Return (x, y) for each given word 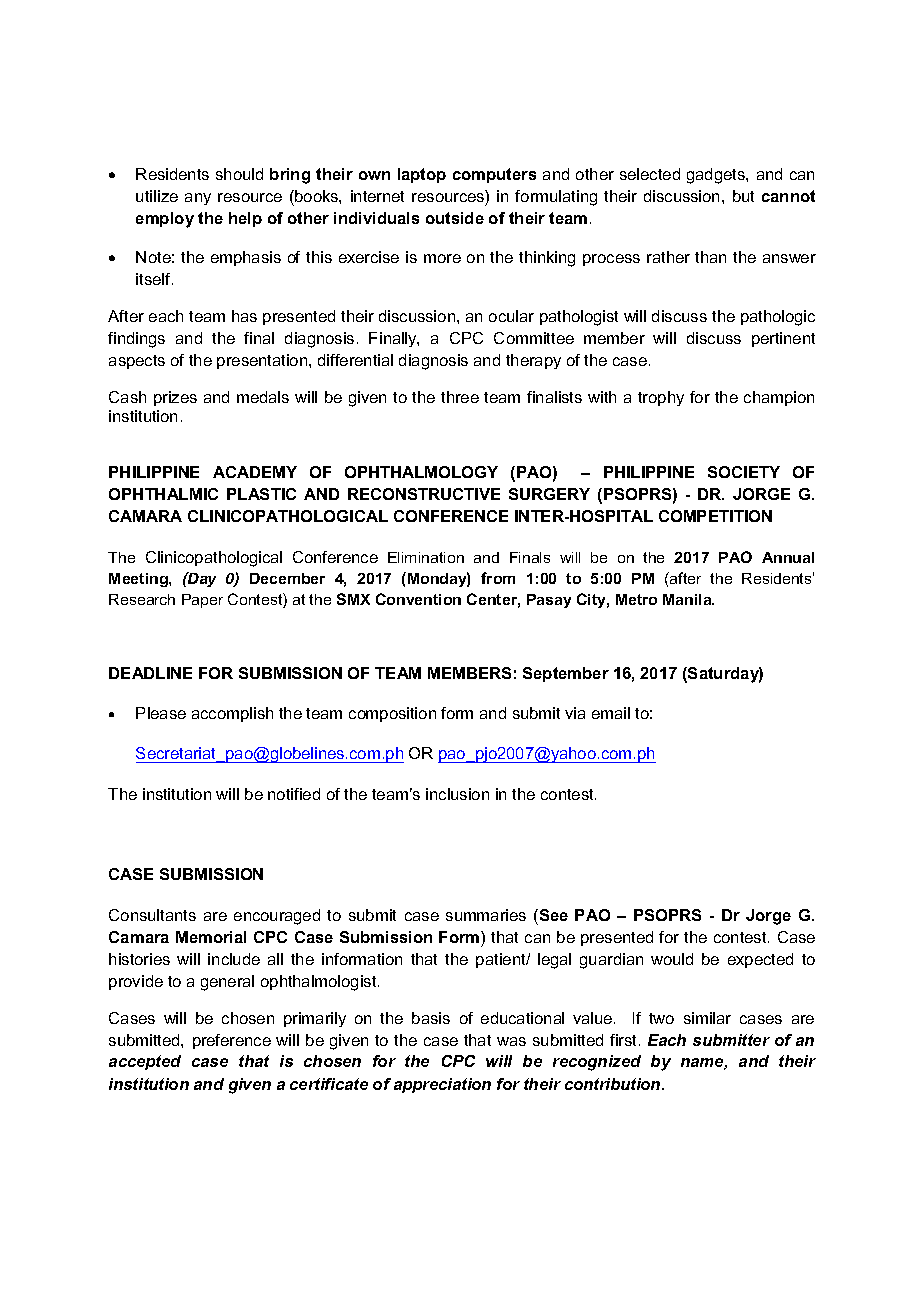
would (672, 959)
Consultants (152, 915)
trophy (661, 398)
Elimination (426, 557)
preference (232, 1041)
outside (455, 218)
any (198, 199)
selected (650, 174)
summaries (486, 915)
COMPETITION (715, 516)
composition (392, 714)
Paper (202, 601)
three (460, 397)
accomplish (232, 714)
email (611, 713)
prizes (175, 398)
